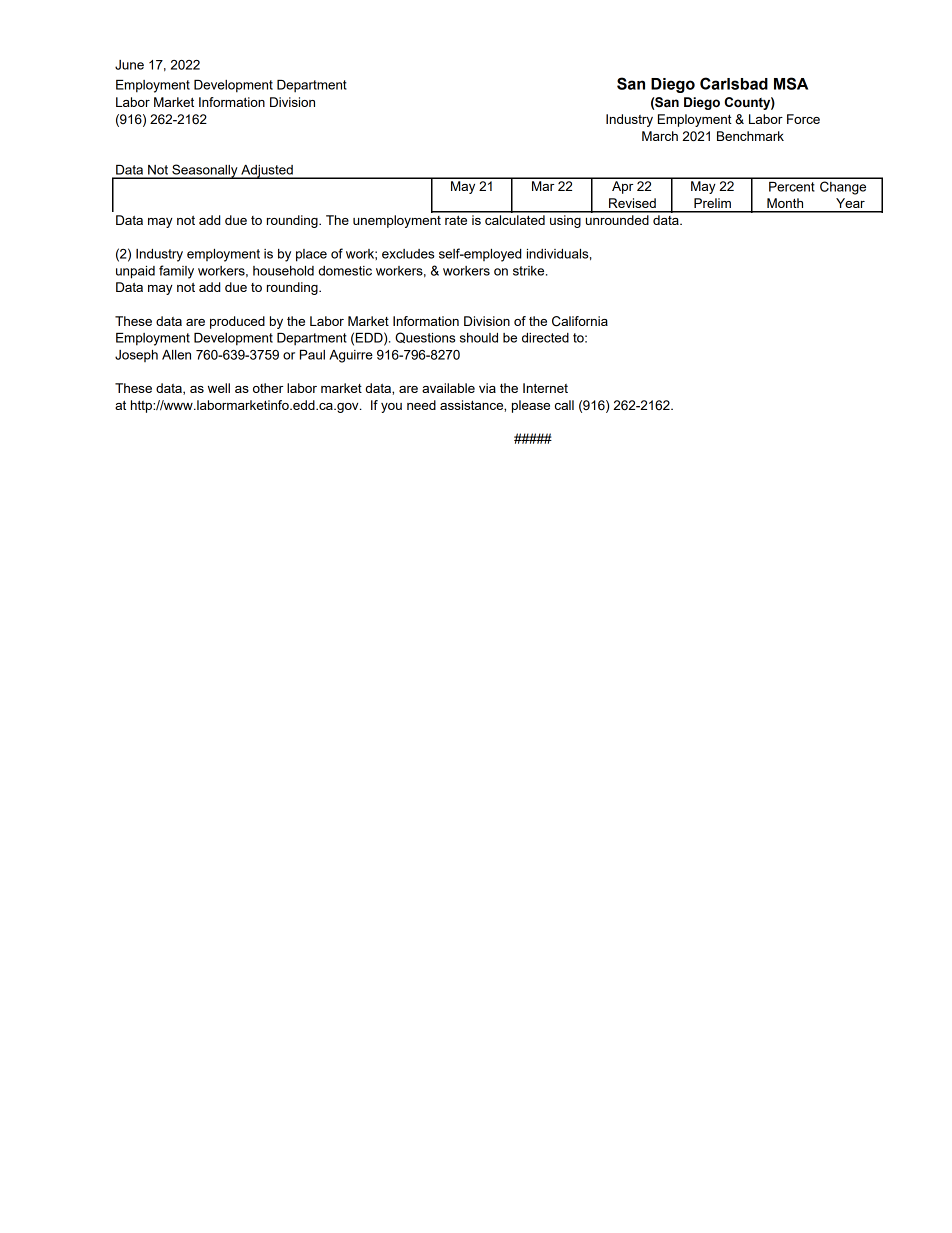 This page has height=1233, width=952. What do you see at coordinates (219, 388) in the page?
I see `well` at bounding box center [219, 388].
